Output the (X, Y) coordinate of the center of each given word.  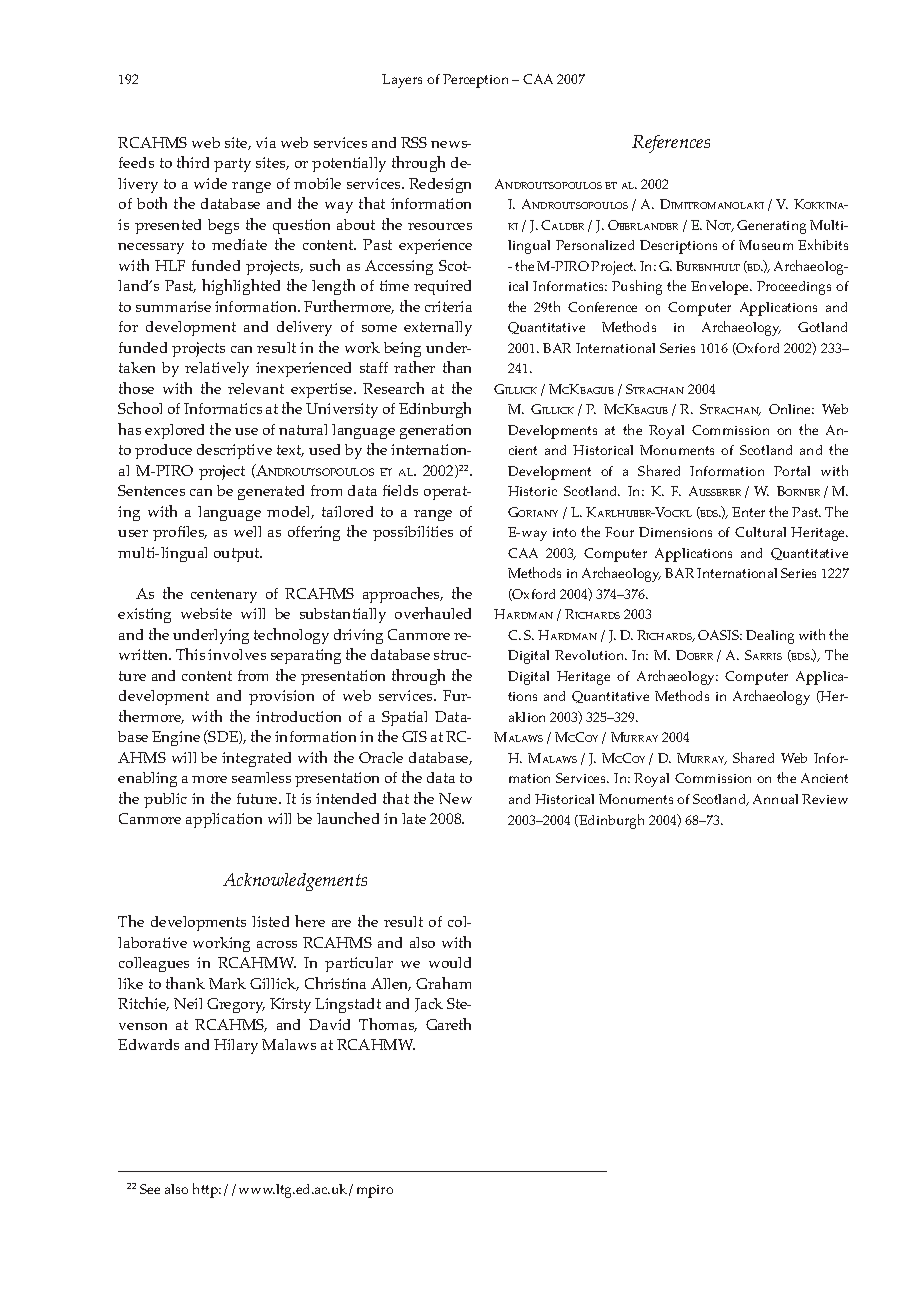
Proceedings (794, 288)
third (193, 162)
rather (414, 367)
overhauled (433, 613)
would (450, 962)
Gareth (448, 1024)
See (150, 1189)
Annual (775, 799)
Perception (475, 81)
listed (270, 921)
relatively (217, 369)
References (671, 144)
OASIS (720, 635)
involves (237, 654)
